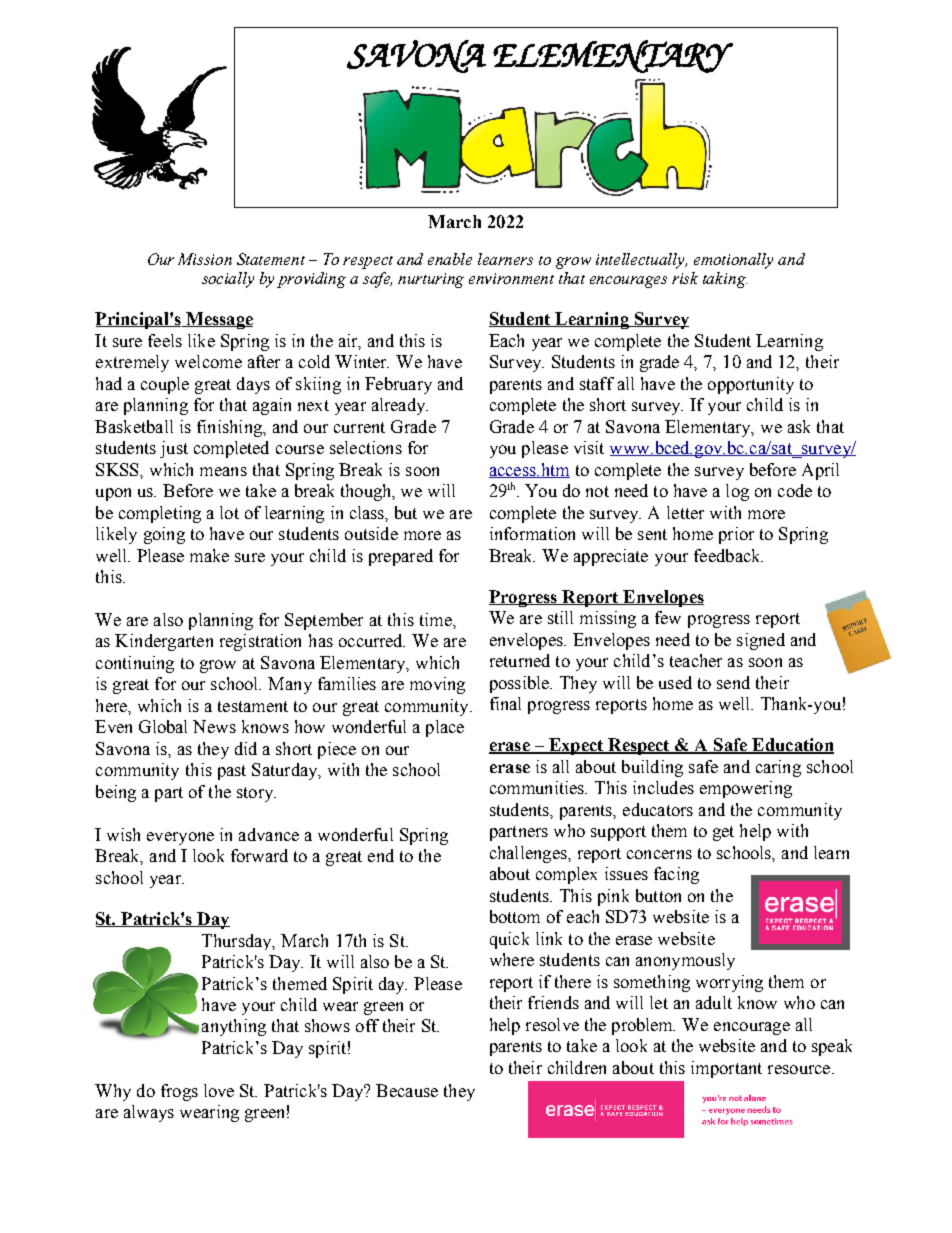 The image size is (952, 1233). What do you see at coordinates (431, 280) in the screenshot?
I see `nurturing` at bounding box center [431, 280].
